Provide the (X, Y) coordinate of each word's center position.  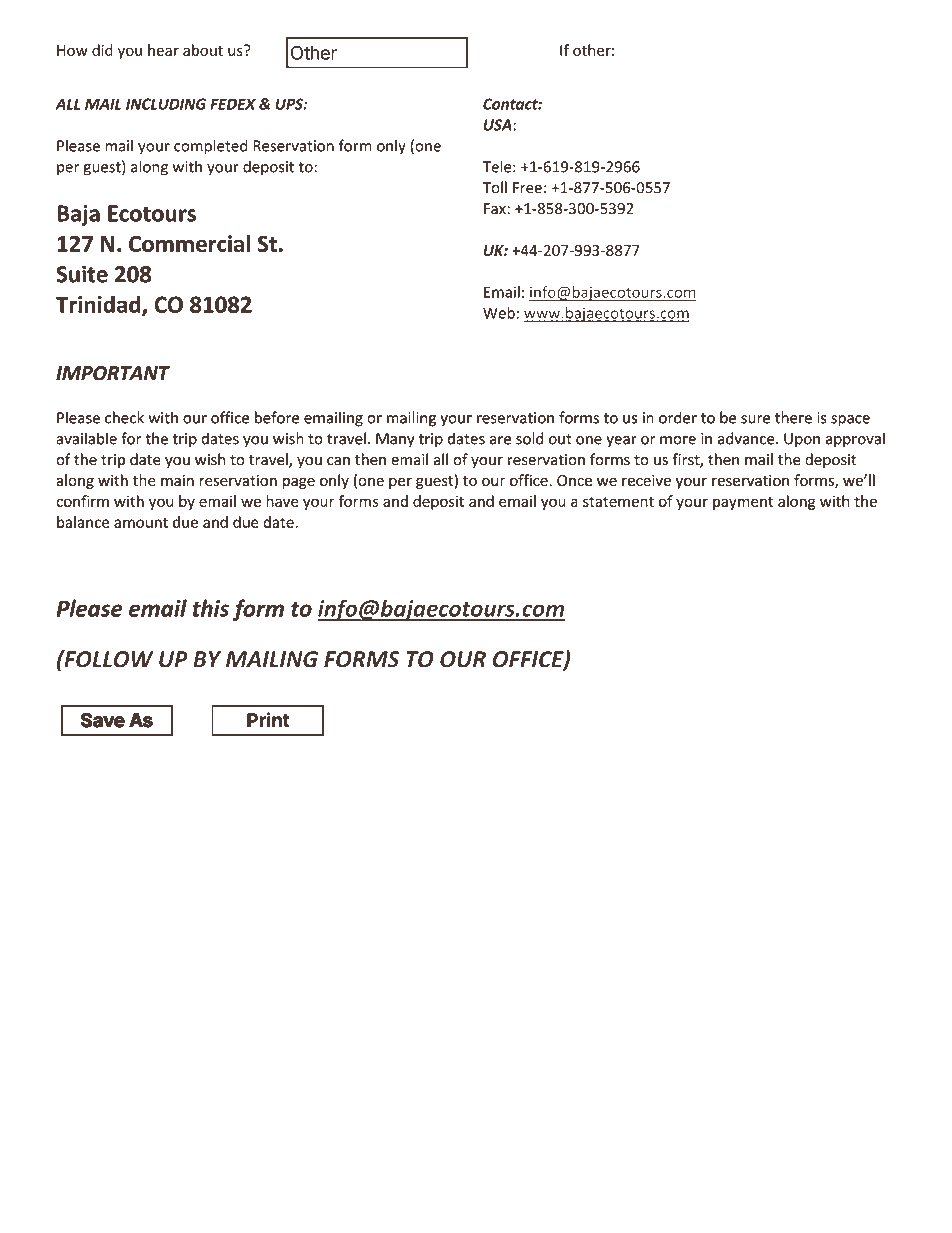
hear (163, 50)
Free (527, 188)
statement (618, 502)
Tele (498, 166)
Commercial (189, 243)
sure (755, 419)
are (500, 440)
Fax (496, 208)
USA (498, 125)
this (211, 608)
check (124, 417)
